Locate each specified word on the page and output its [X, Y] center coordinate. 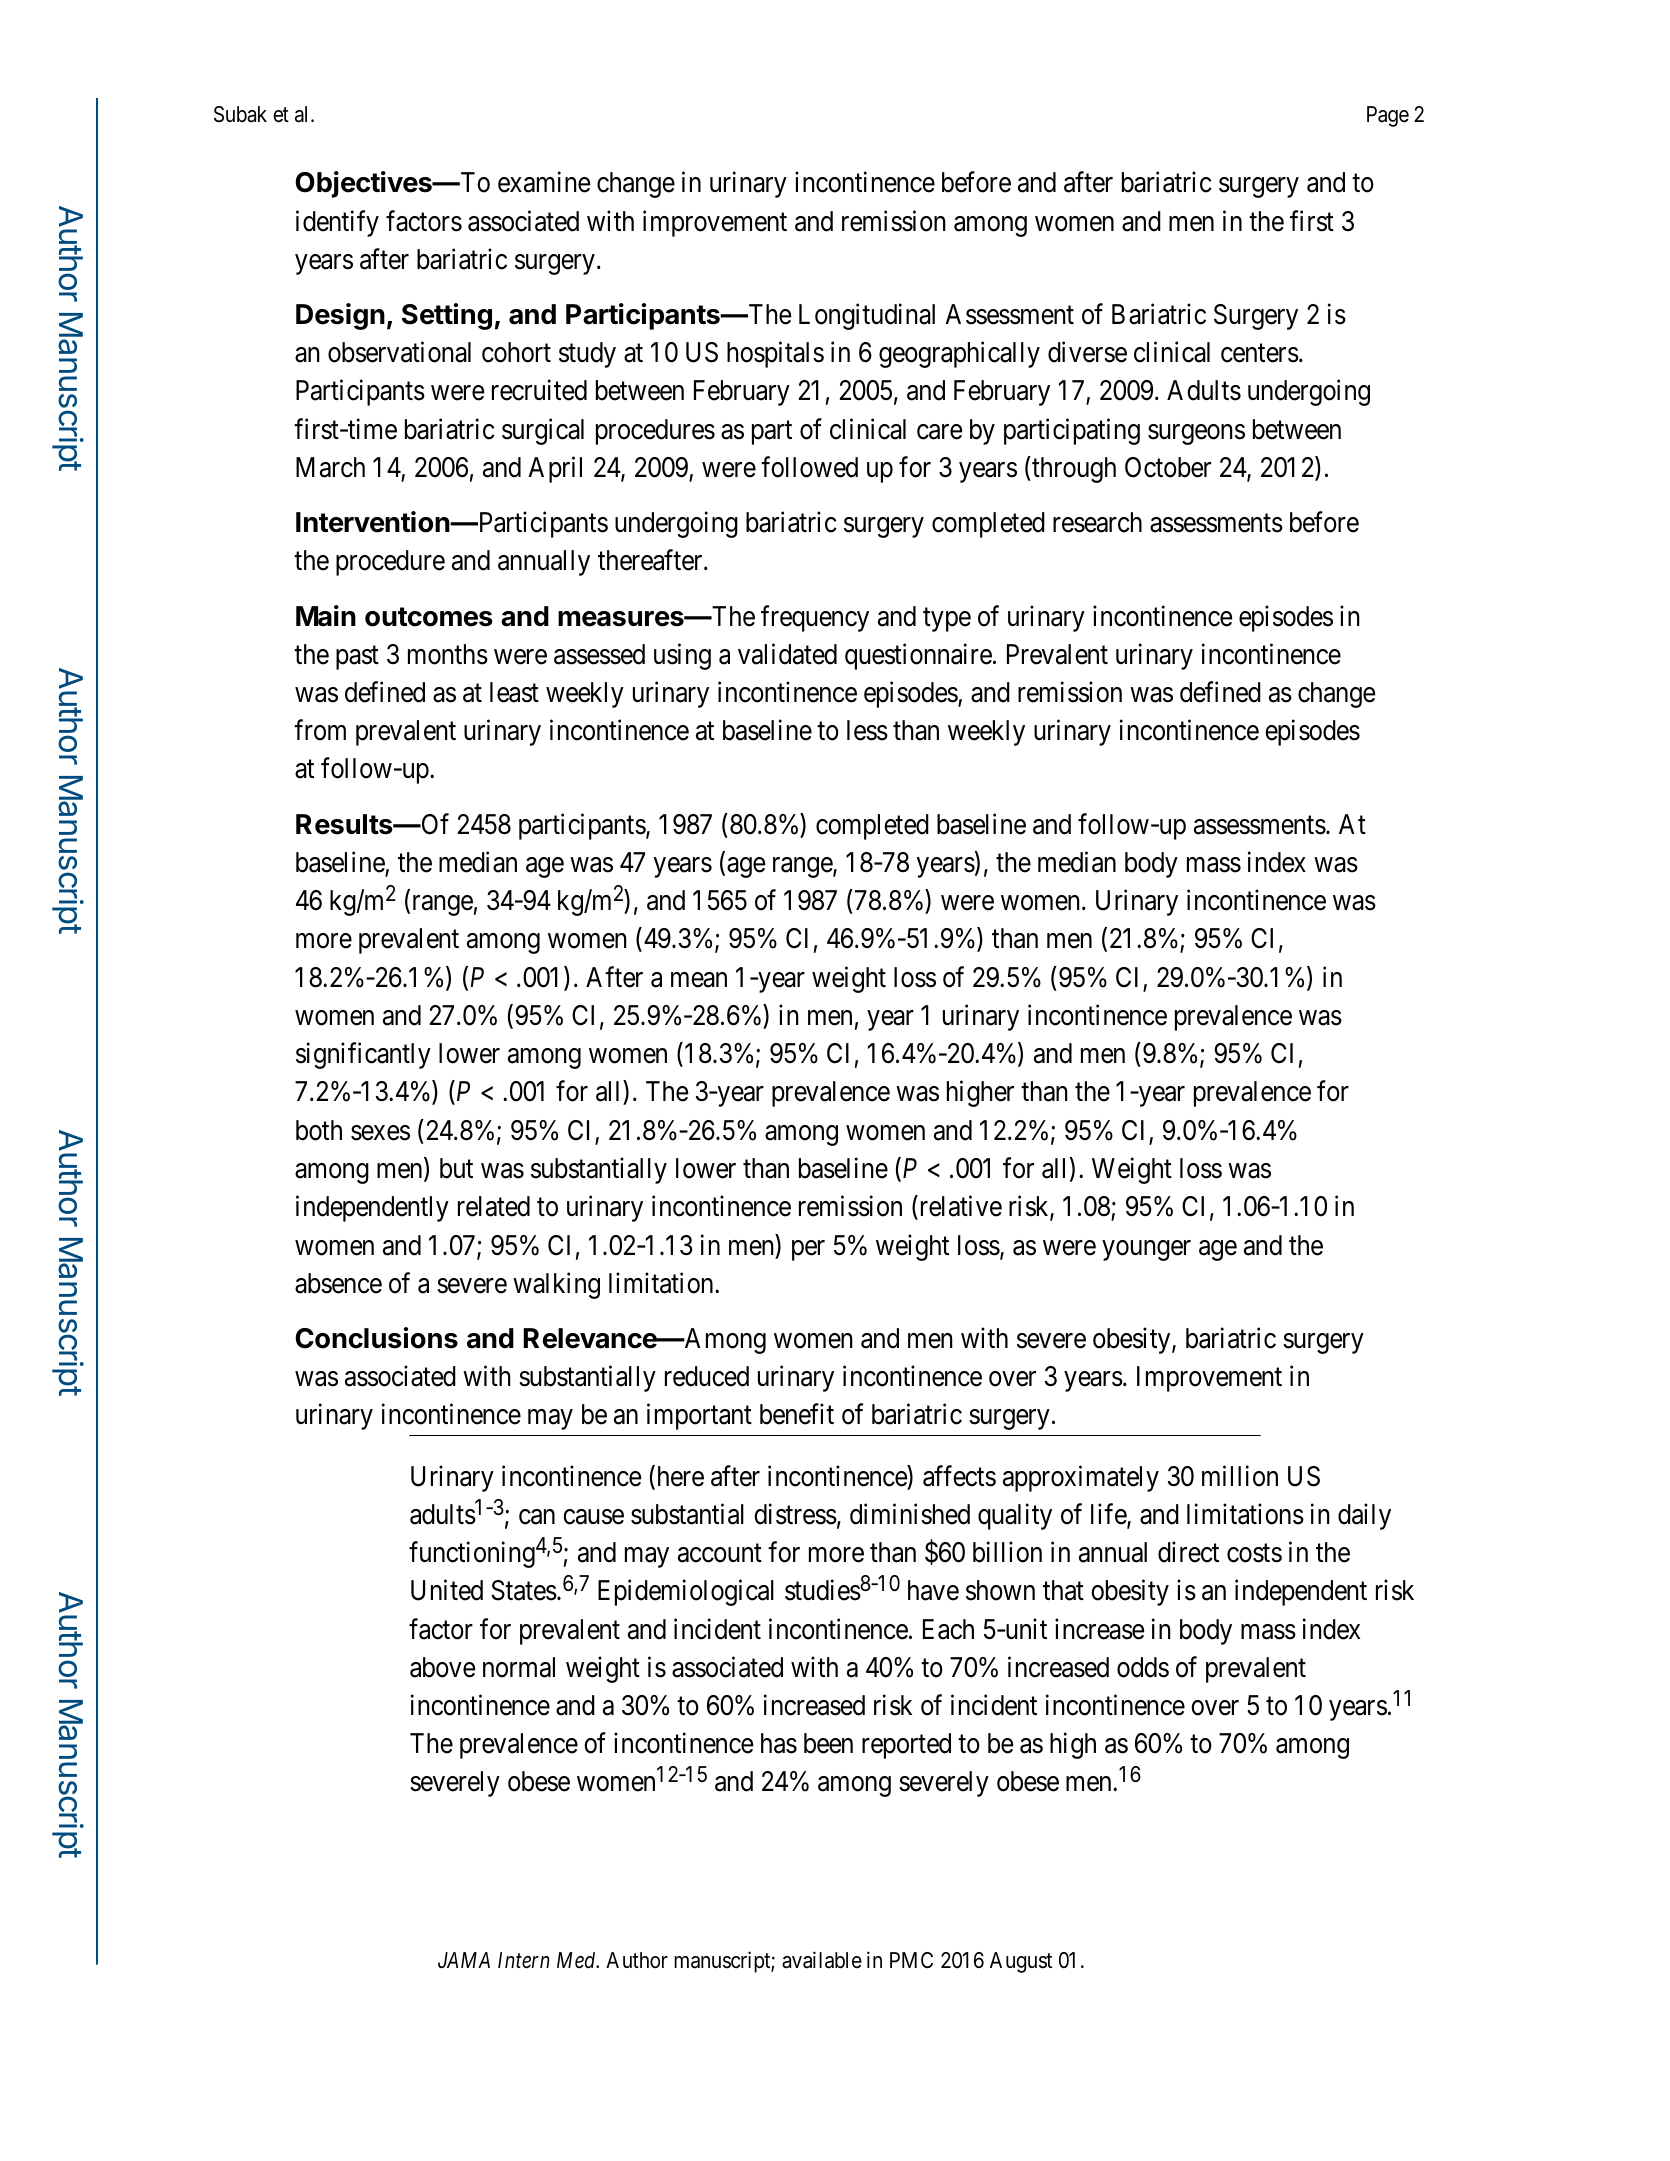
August [1021, 1962]
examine [544, 182]
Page [1388, 116]
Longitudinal [867, 316]
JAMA [464, 1960]
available [822, 1960]
